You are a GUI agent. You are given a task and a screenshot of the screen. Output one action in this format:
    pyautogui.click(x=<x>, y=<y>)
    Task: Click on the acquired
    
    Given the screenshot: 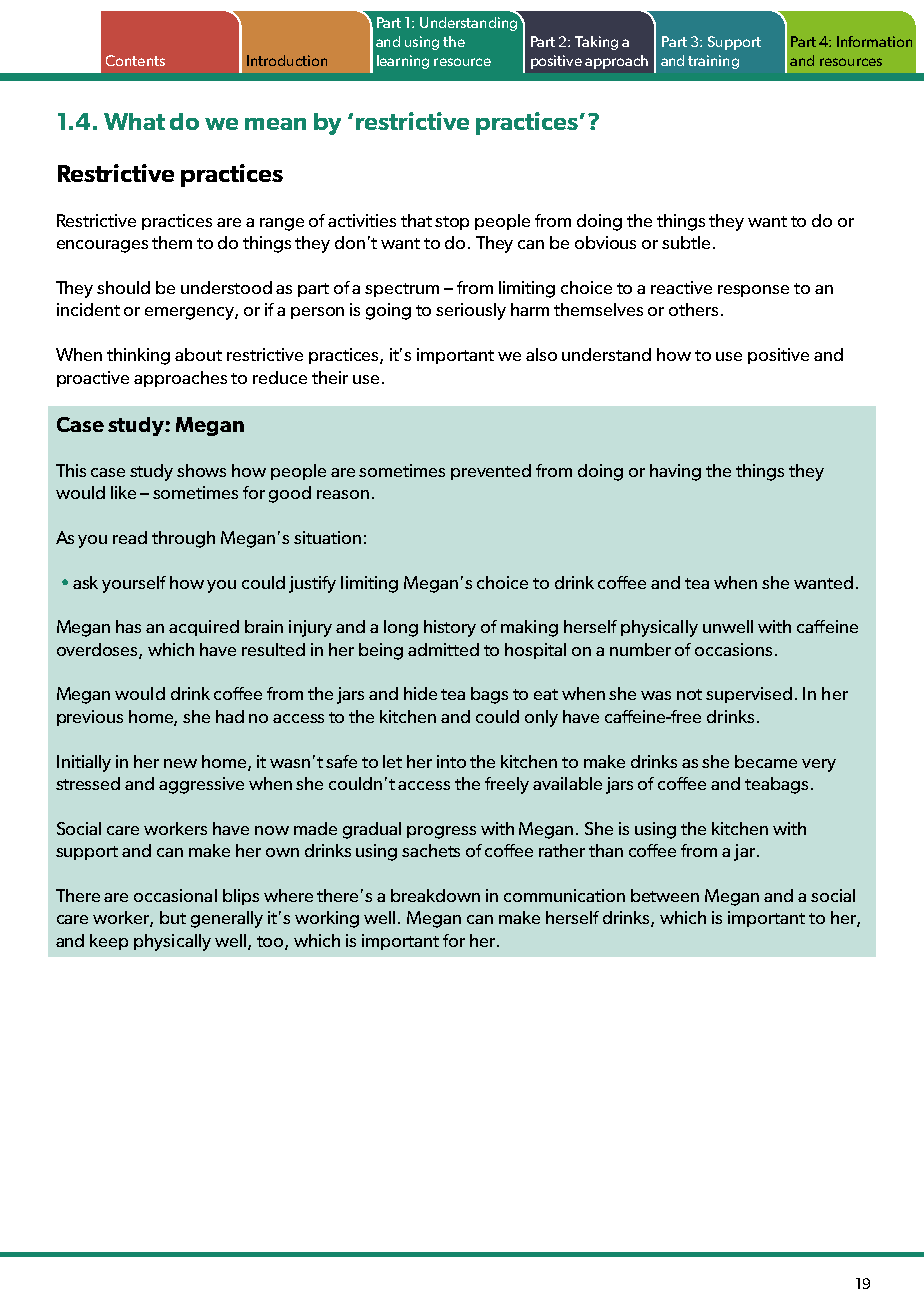 What is the action you would take?
    pyautogui.click(x=204, y=628)
